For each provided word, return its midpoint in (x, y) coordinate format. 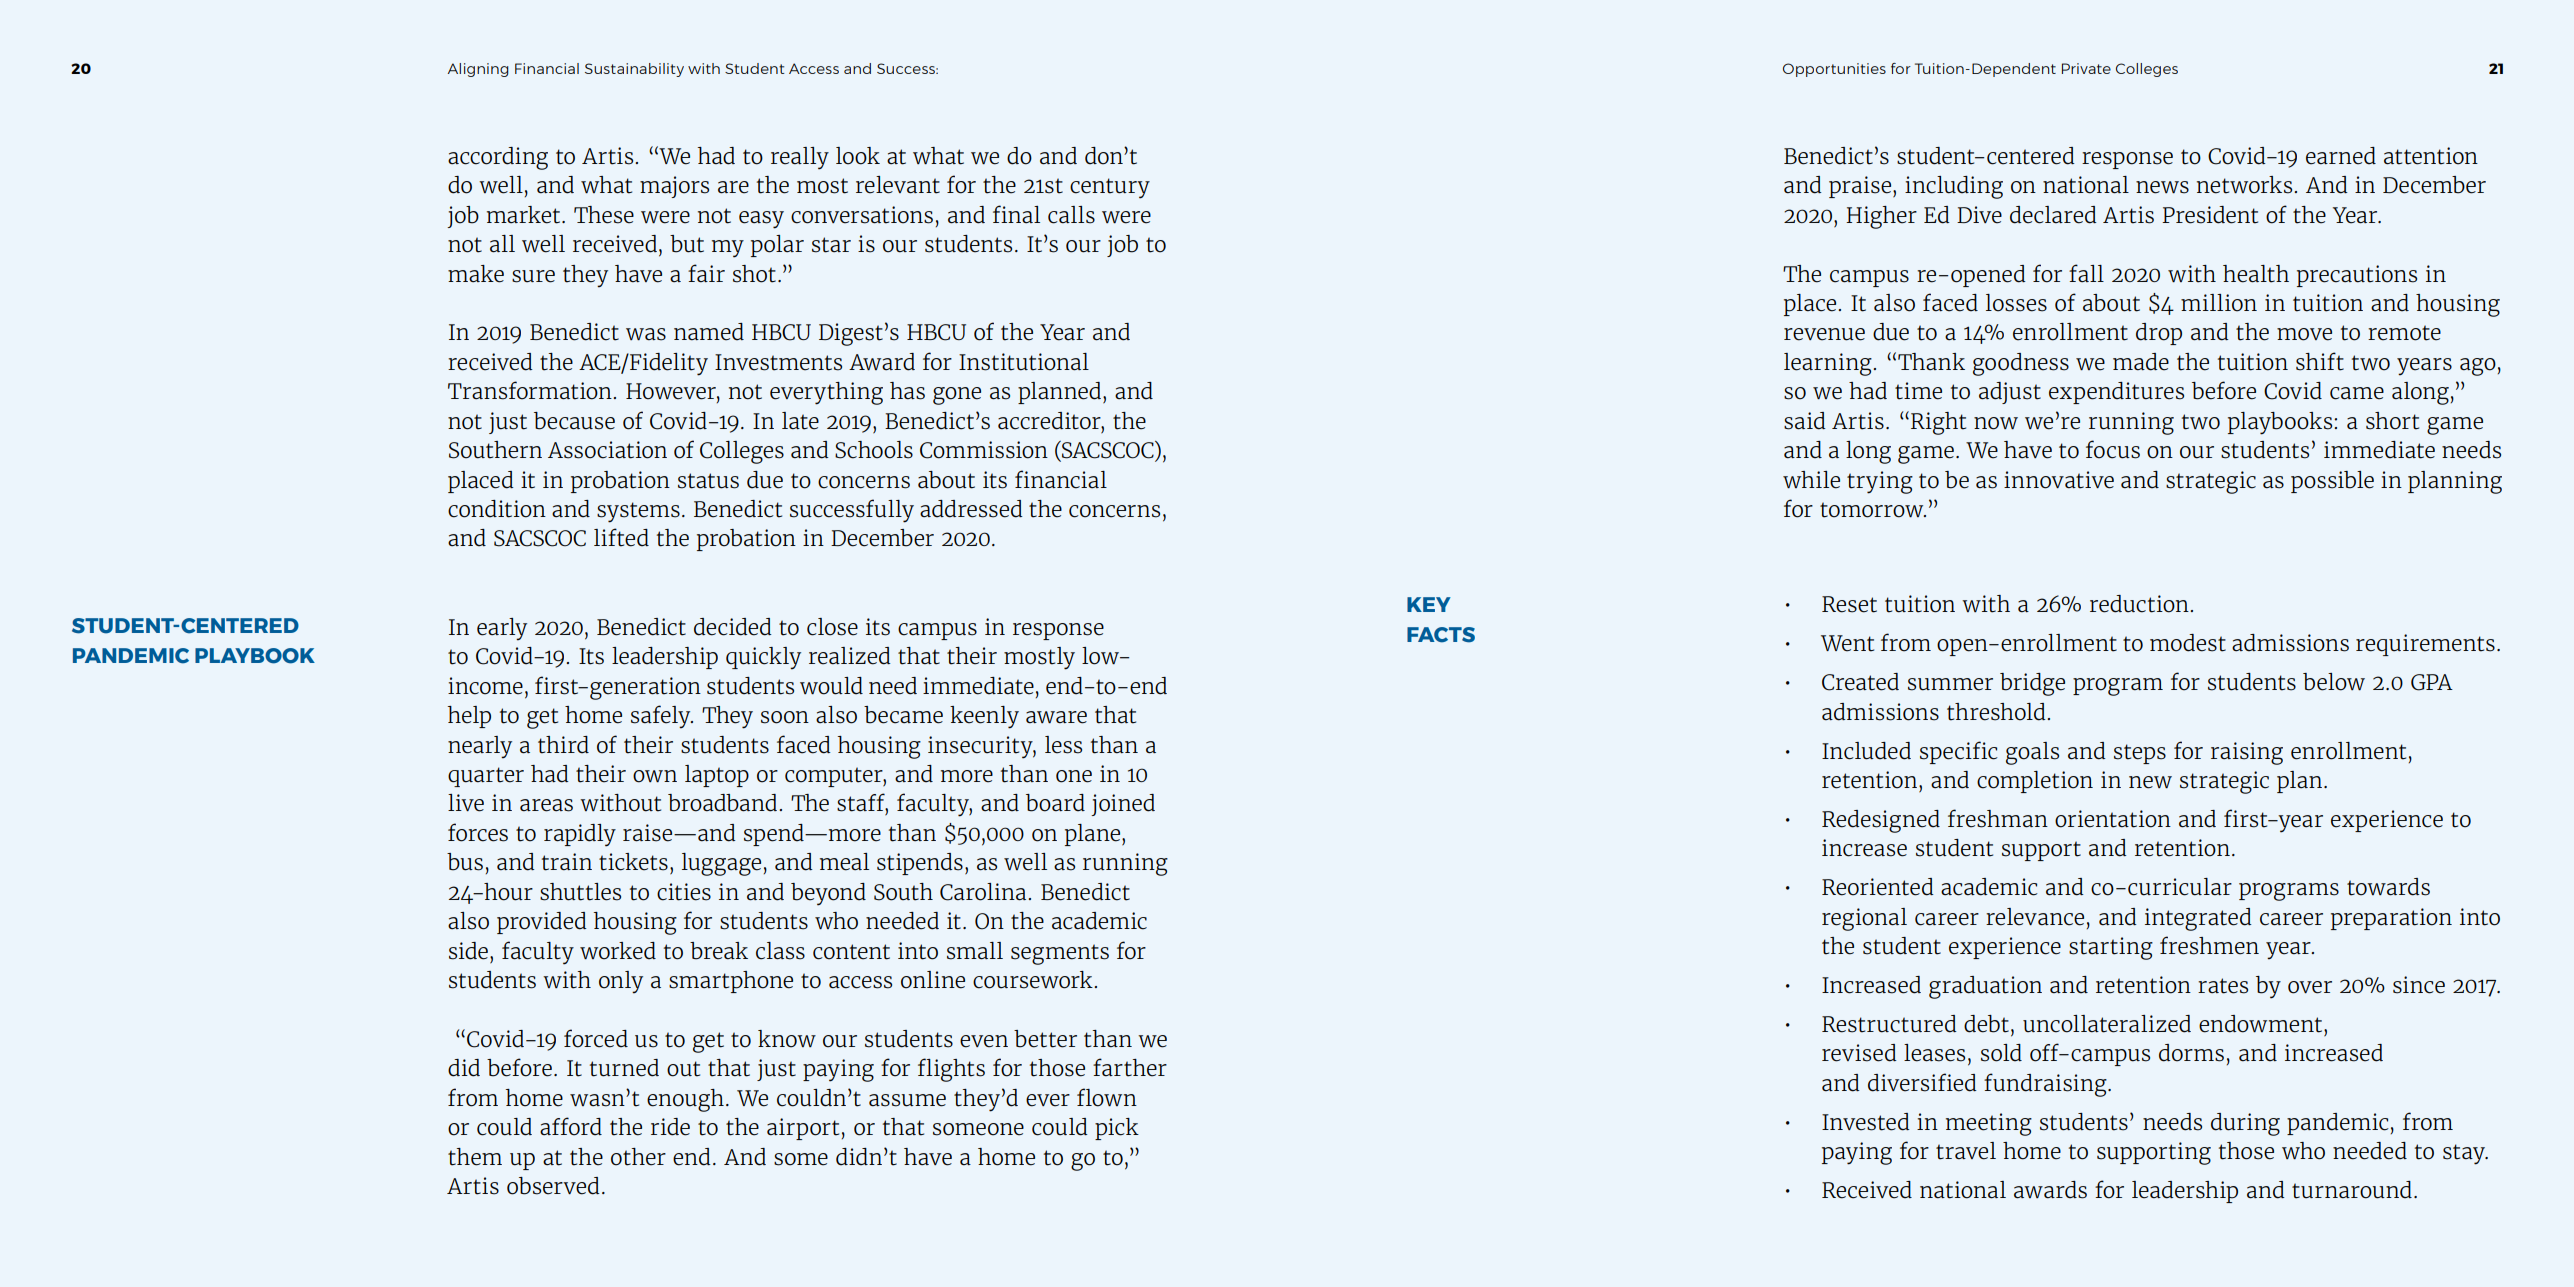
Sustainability (634, 70)
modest (2188, 643)
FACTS (1441, 635)
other (638, 1157)
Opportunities (1834, 70)
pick (1117, 1129)
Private (2086, 68)
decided (733, 627)
